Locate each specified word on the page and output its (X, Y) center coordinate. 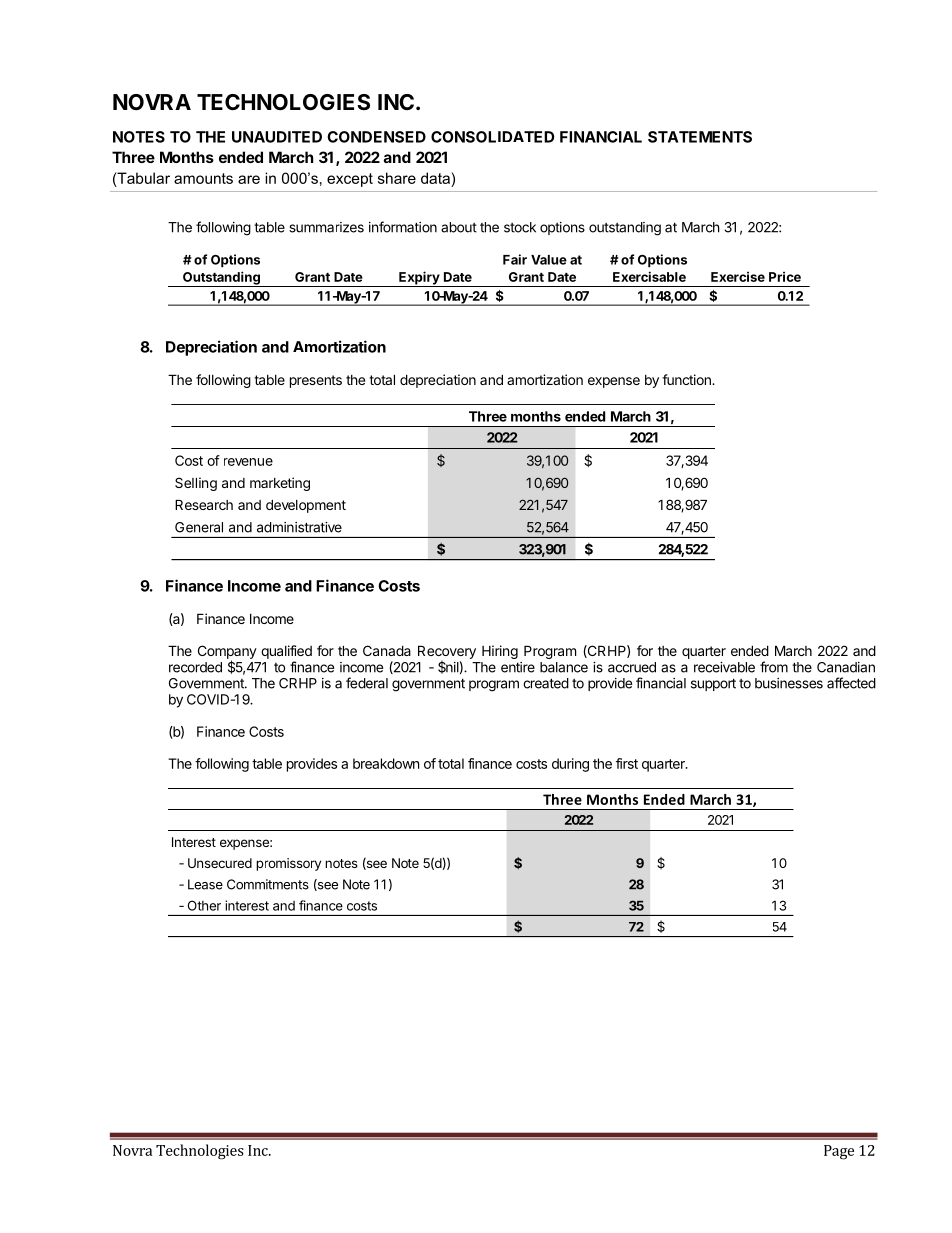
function (687, 379)
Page (839, 1152)
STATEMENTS (700, 137)
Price (785, 276)
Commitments (268, 884)
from (774, 667)
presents (316, 381)
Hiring (500, 652)
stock (520, 227)
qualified (286, 652)
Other (204, 905)
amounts (203, 178)
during (570, 765)
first (627, 763)
